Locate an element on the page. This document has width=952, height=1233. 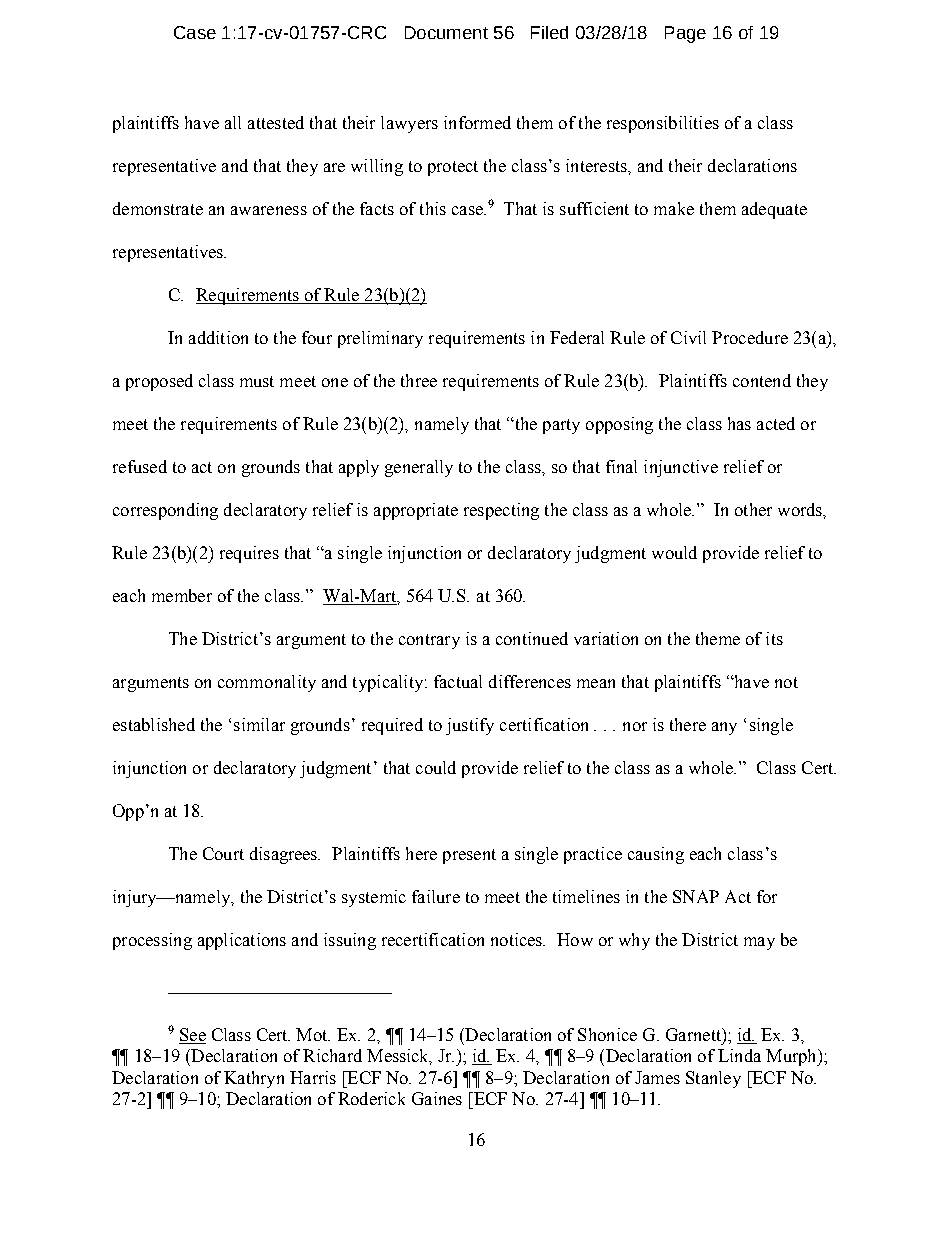
attested is located at coordinates (276, 122).
